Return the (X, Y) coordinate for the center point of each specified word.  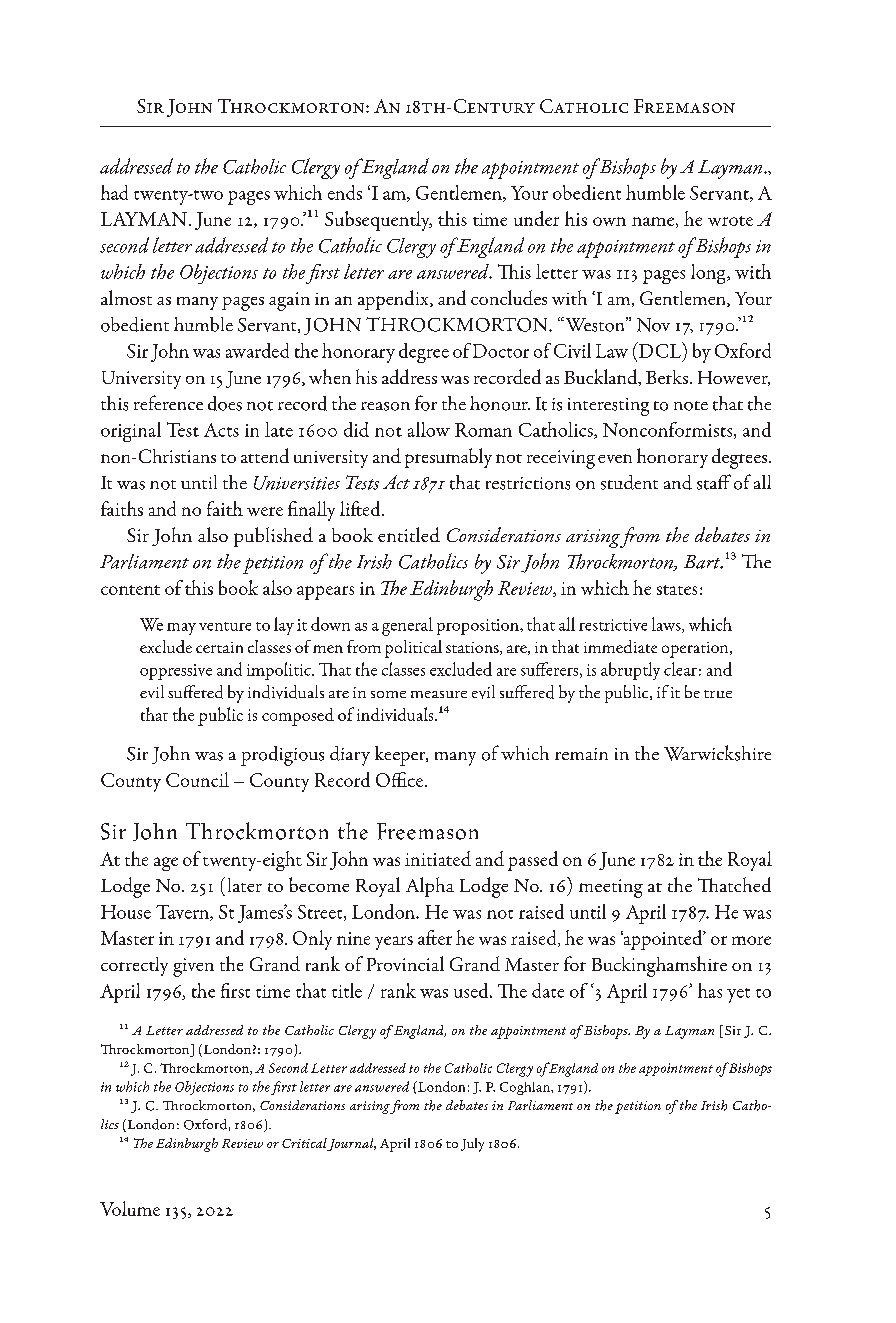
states (677, 590)
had (114, 192)
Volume (130, 1208)
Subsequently (378, 221)
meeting (611, 888)
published (273, 537)
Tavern (183, 913)
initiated (438, 858)
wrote (730, 221)
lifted (361, 508)
